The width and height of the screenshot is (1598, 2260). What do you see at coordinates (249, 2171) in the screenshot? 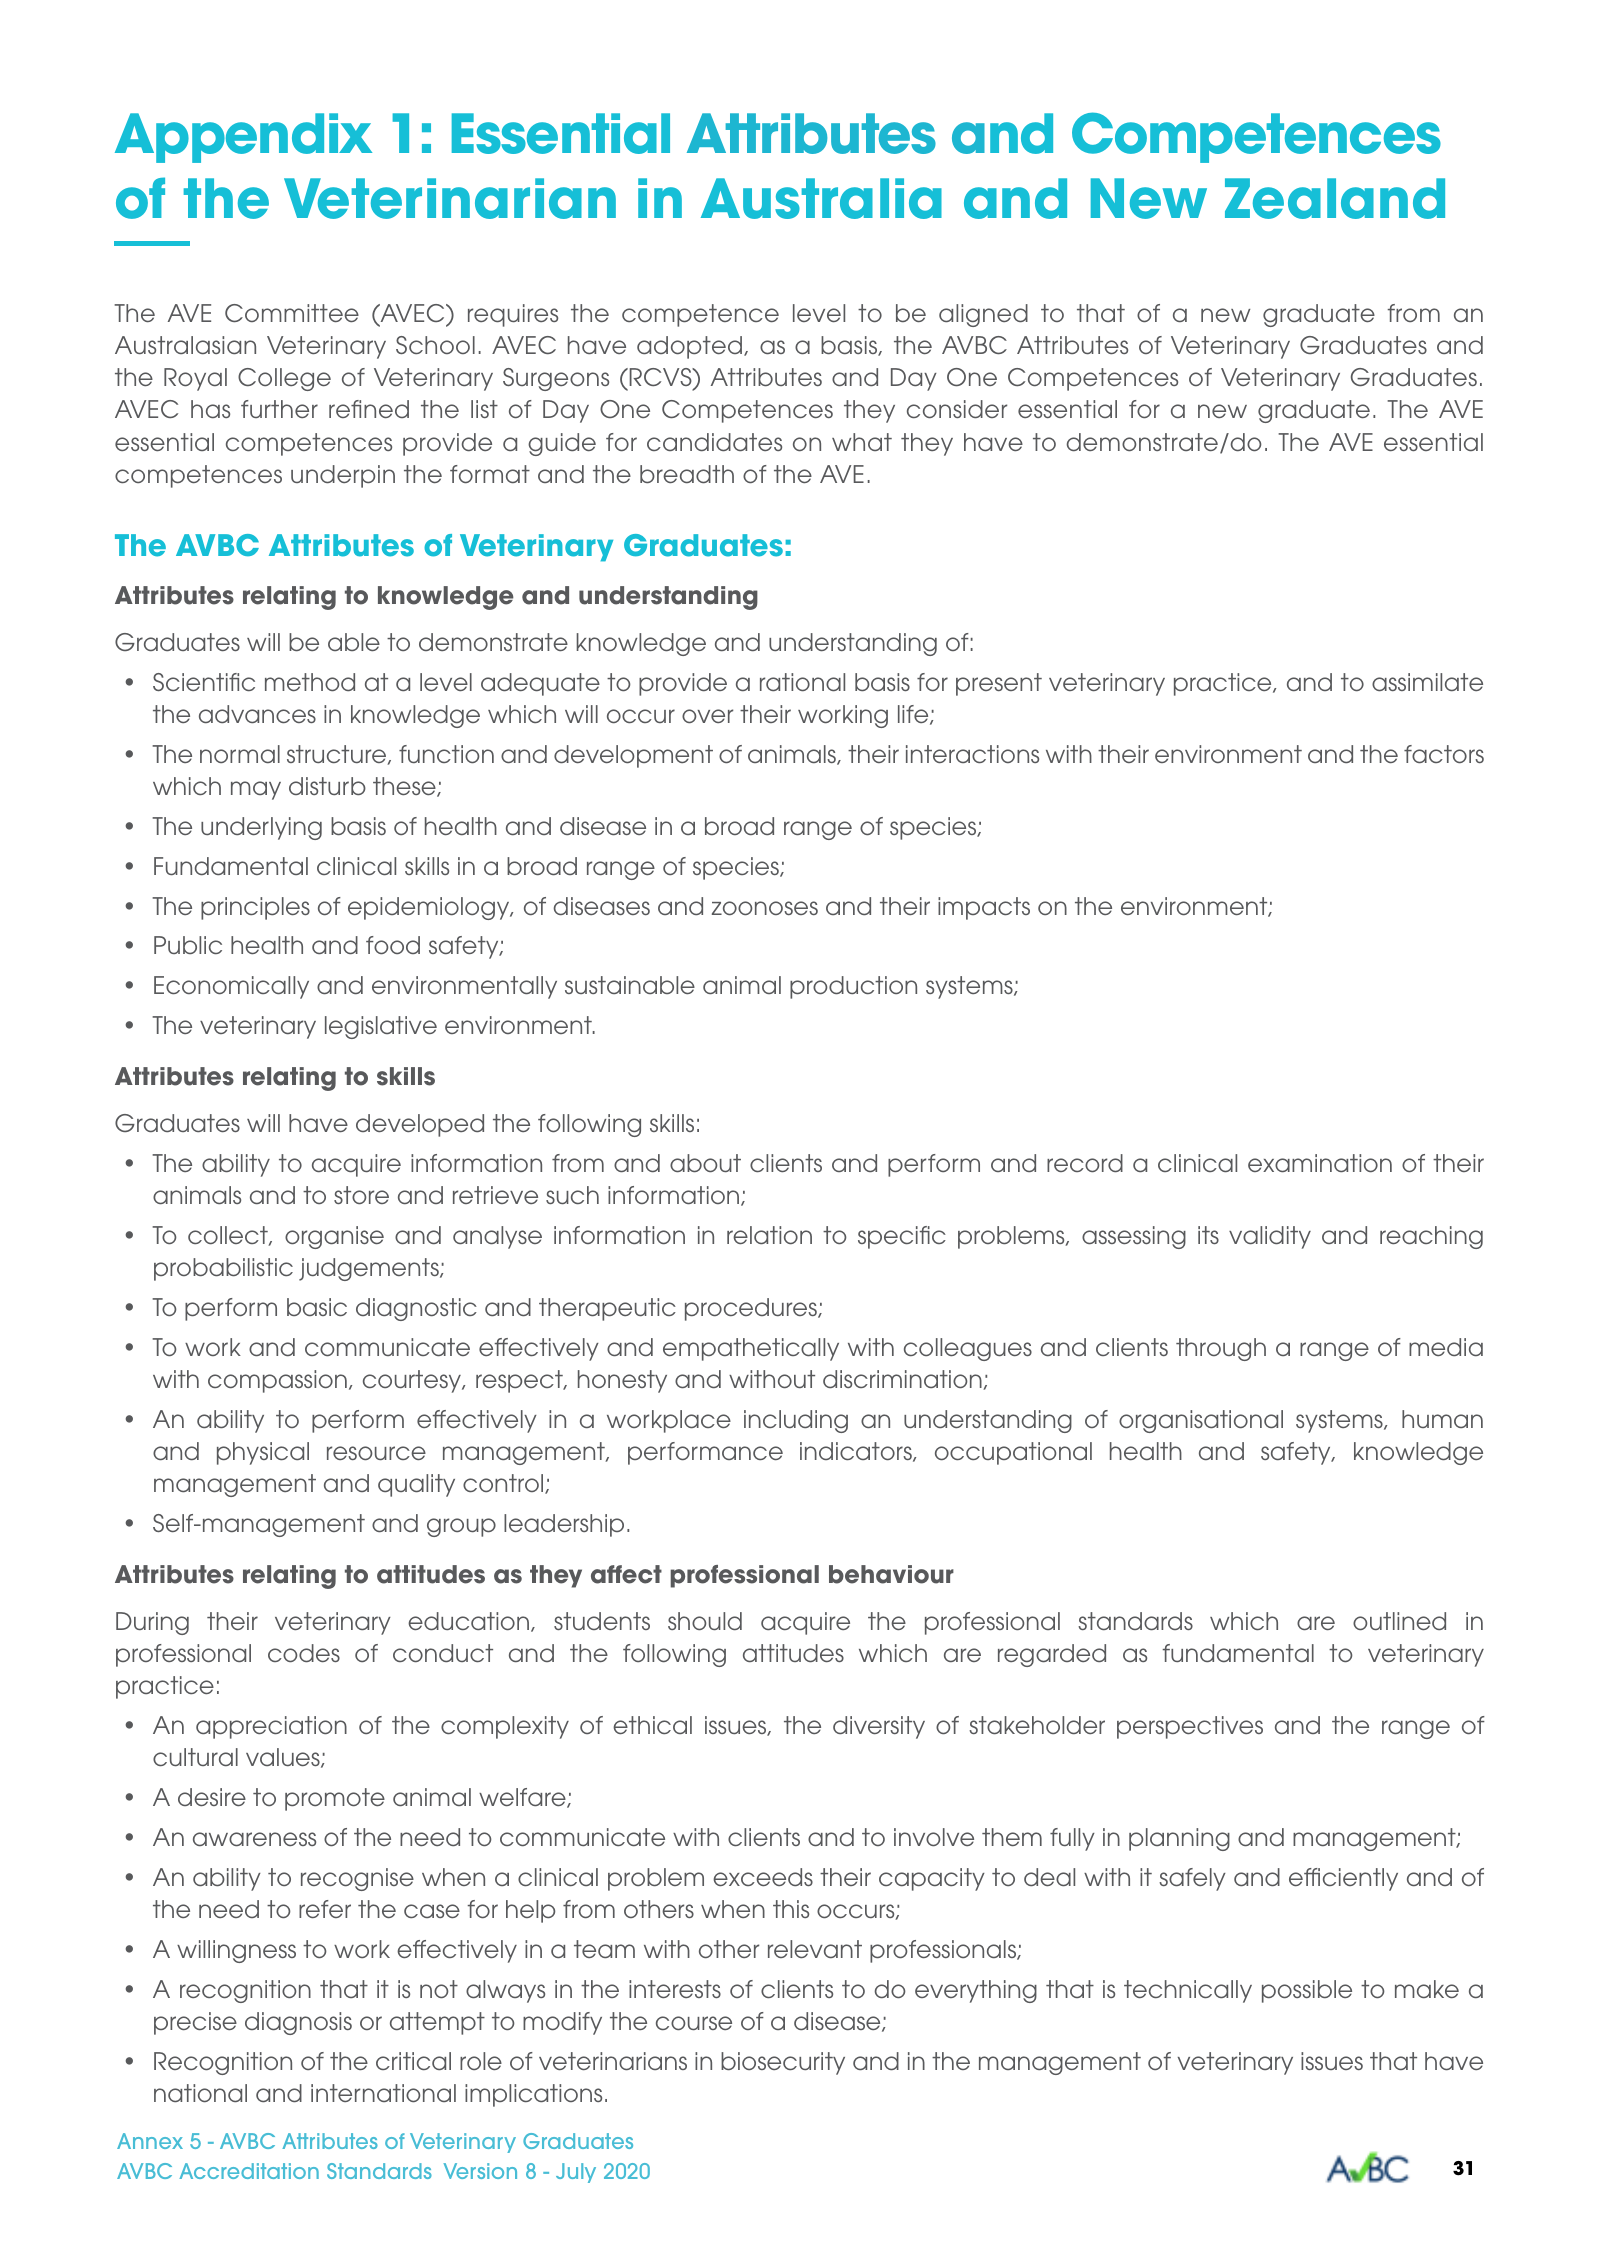
I see `Accreditation` at bounding box center [249, 2171].
